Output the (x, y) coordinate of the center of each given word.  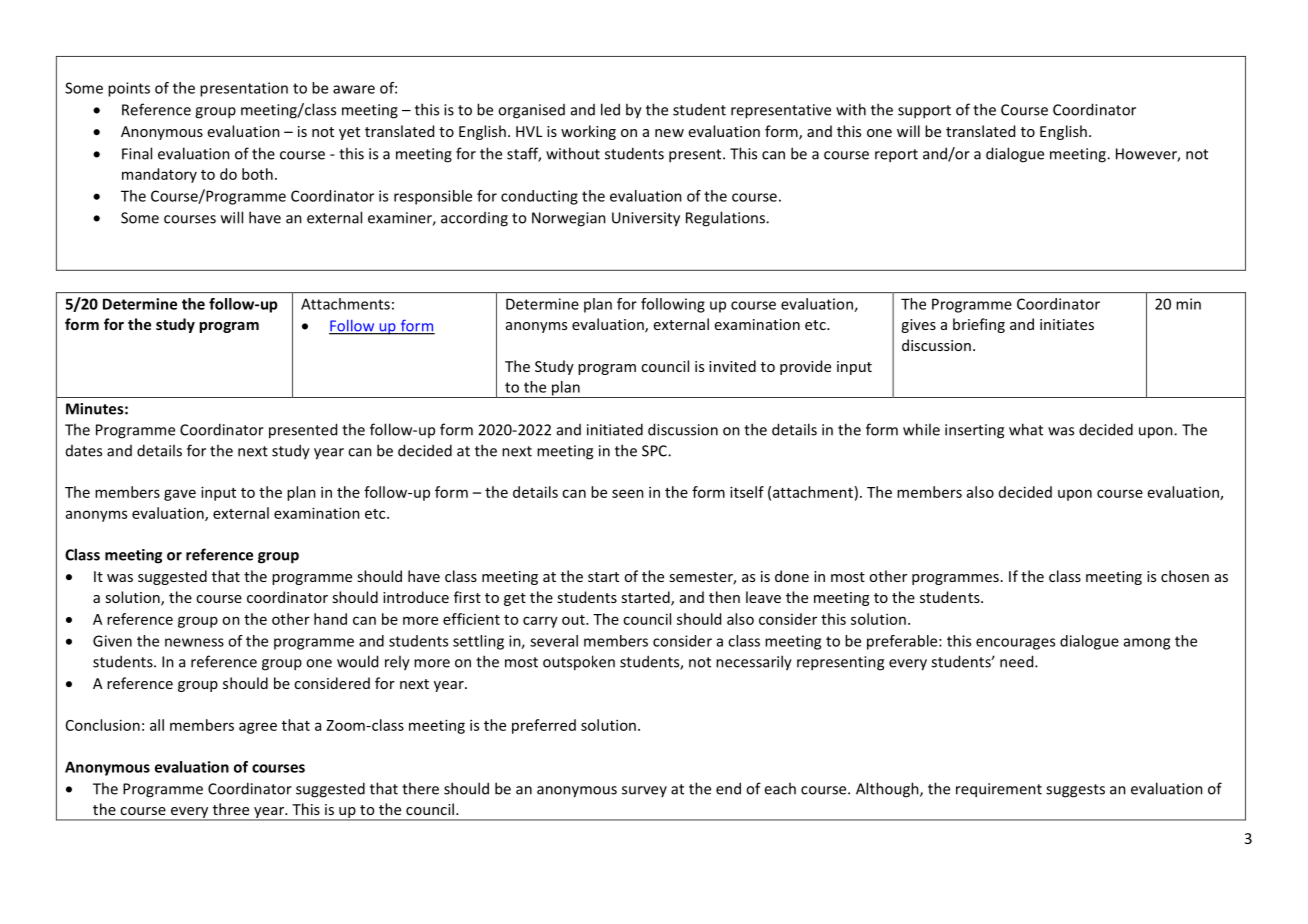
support (924, 112)
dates (84, 451)
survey (644, 791)
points (129, 89)
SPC (655, 451)
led (610, 109)
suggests (1075, 791)
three (231, 809)
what (1026, 429)
